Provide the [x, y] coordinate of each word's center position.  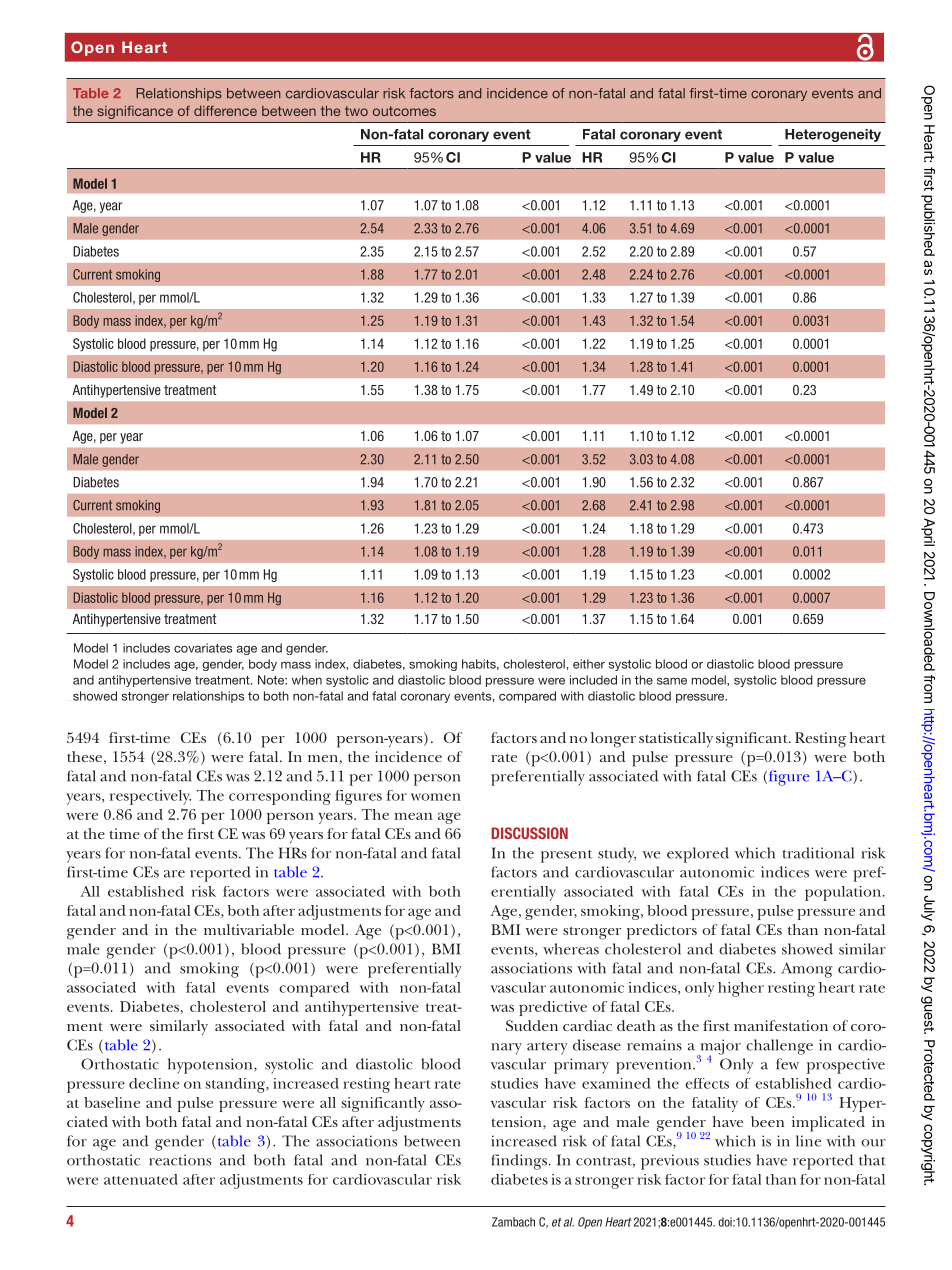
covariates [203, 648]
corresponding [280, 797]
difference [225, 111]
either [589, 664]
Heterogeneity [833, 135]
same [672, 681]
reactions [180, 1160]
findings [520, 1162]
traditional [818, 853]
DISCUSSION [529, 833]
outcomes [404, 111]
